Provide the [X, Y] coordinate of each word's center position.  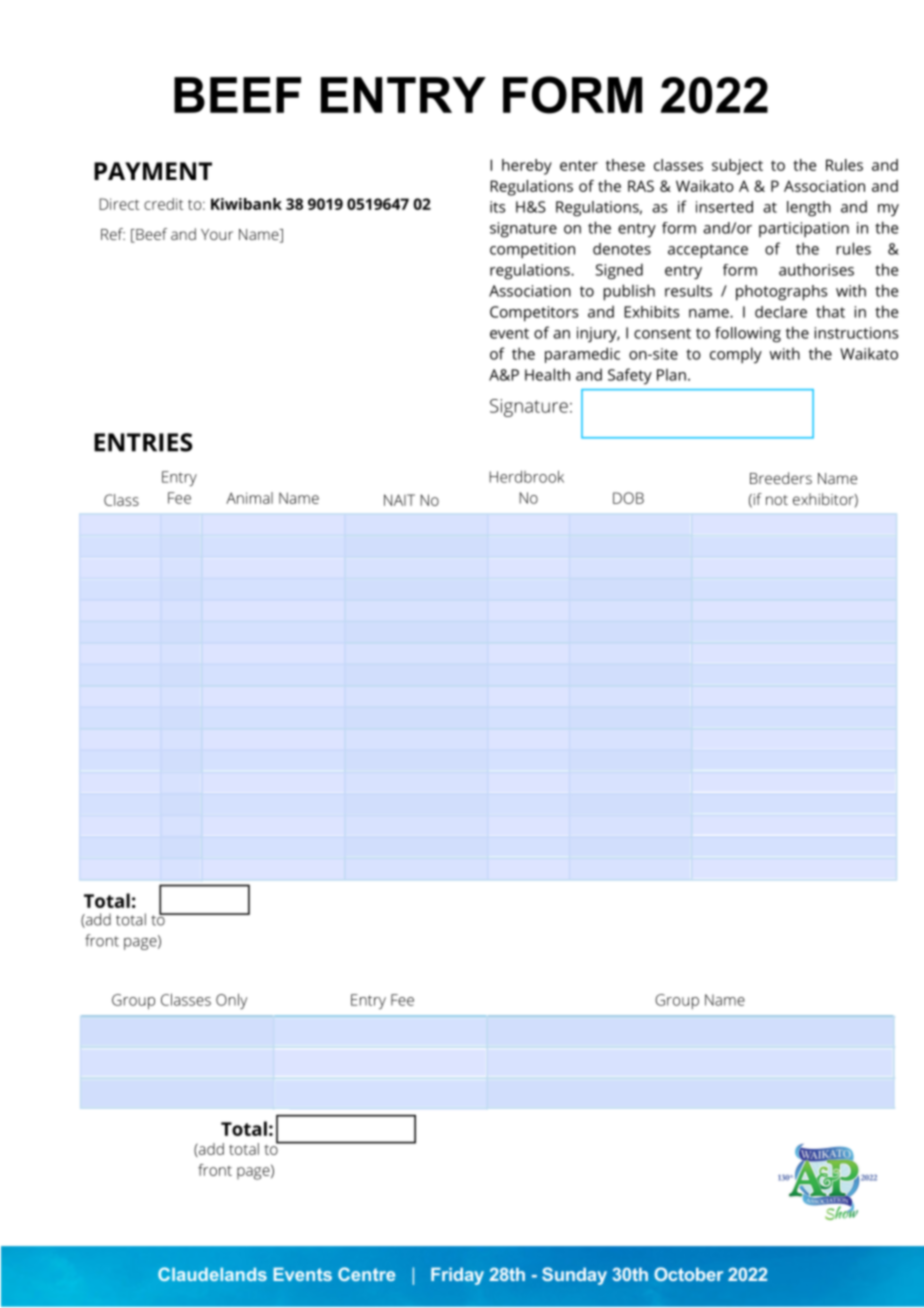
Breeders [781, 478]
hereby [527, 167]
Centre [366, 1274]
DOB [628, 498]
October [688, 1274]
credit [163, 204]
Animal [249, 498]
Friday [457, 1276]
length [809, 209]
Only [231, 1001]
